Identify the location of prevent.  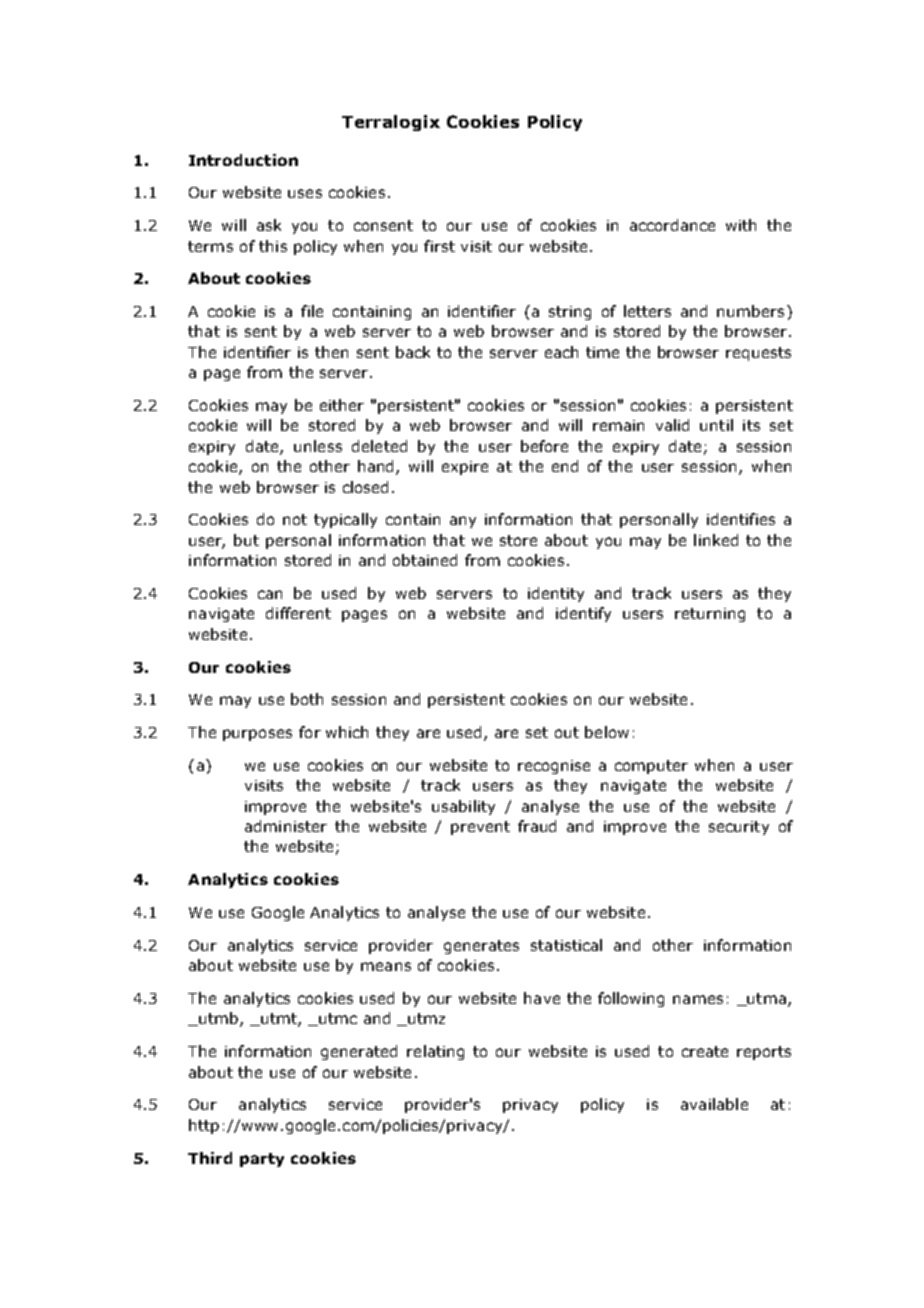
(480, 828).
